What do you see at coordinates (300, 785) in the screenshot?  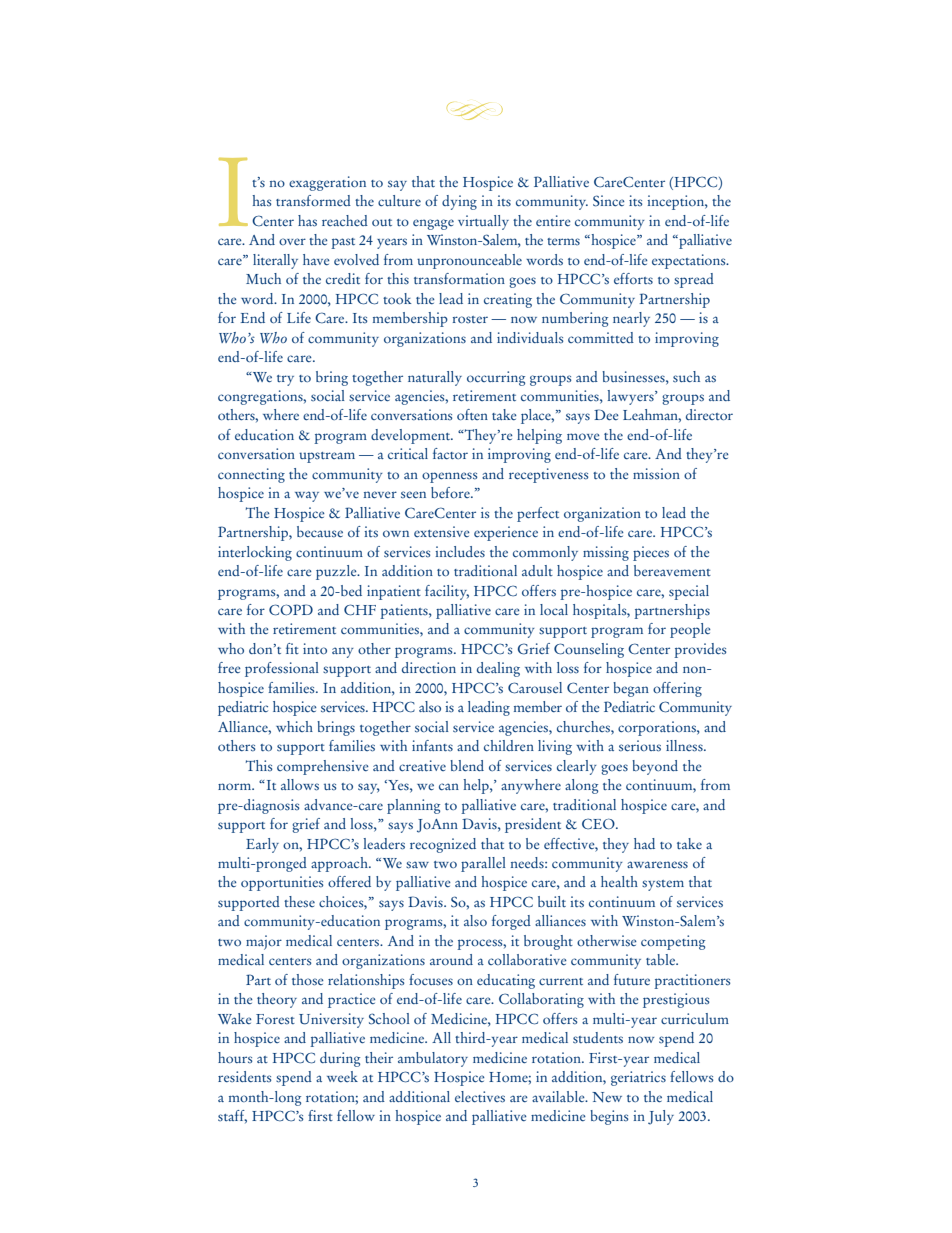 I see `allows` at bounding box center [300, 785].
